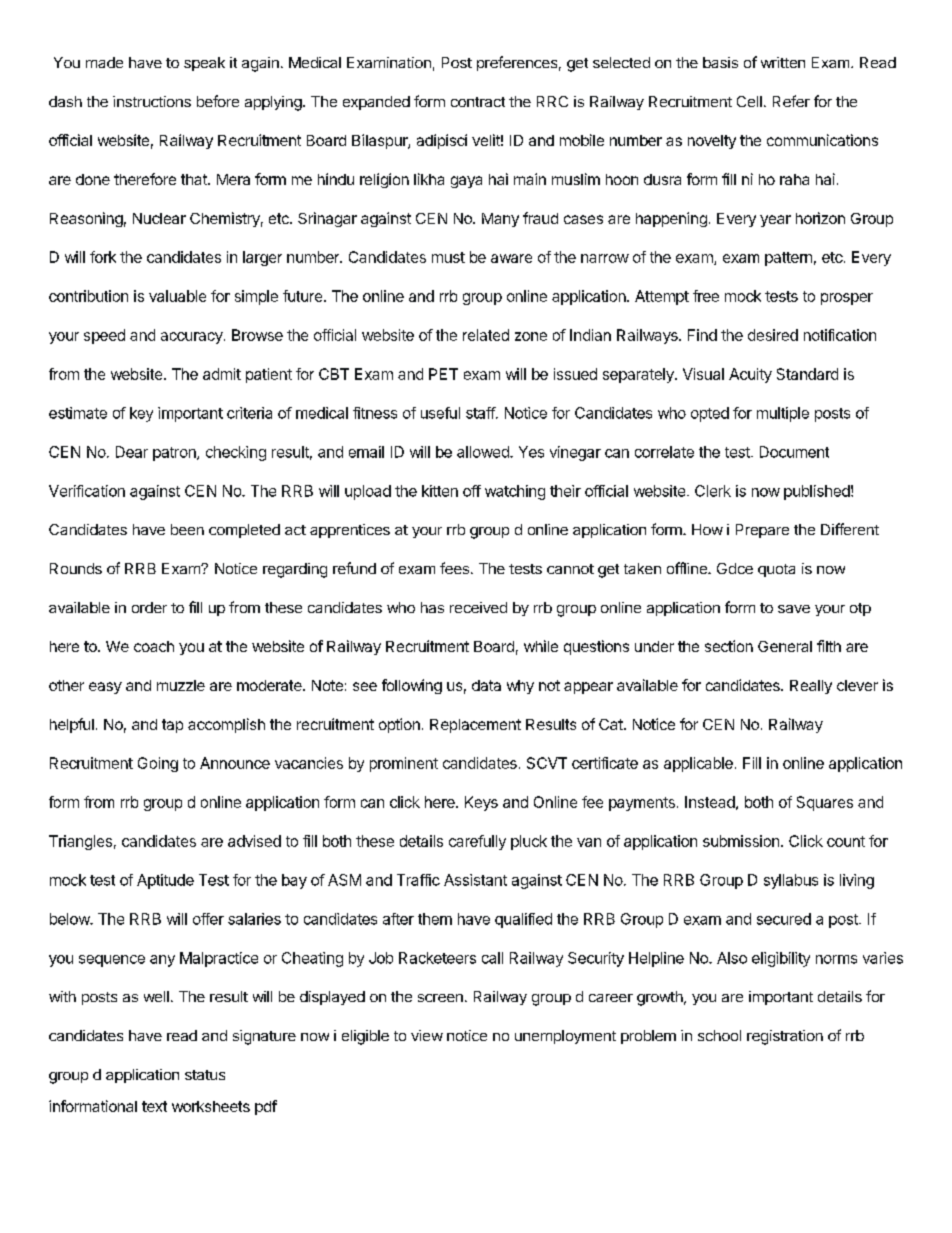 Image resolution: width=952 pixels, height=1233 pixels. What do you see at coordinates (776, 570) in the screenshot?
I see `quota` at bounding box center [776, 570].
